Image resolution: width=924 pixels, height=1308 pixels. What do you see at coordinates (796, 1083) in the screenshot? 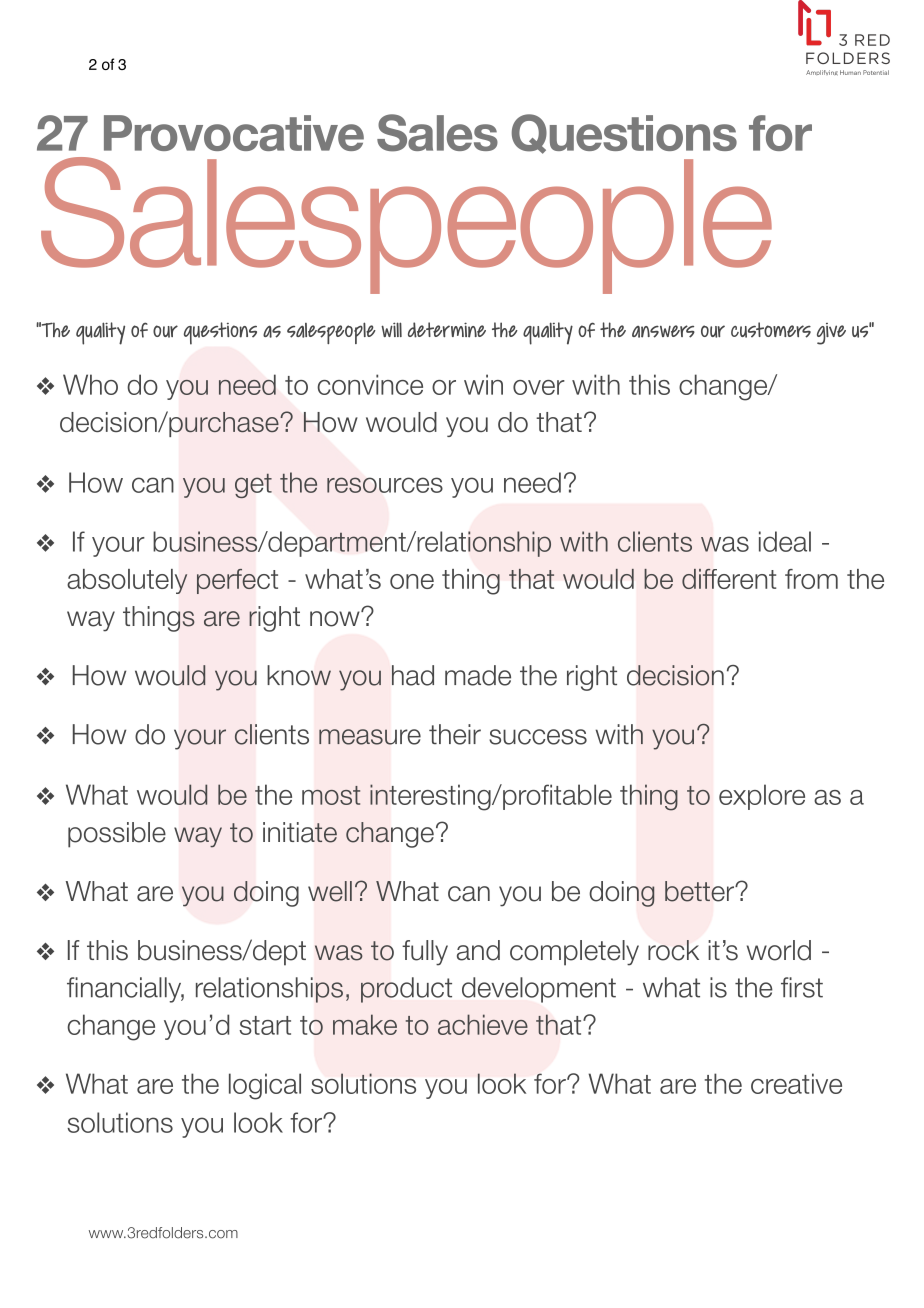
I see `creative` at bounding box center [796, 1083].
